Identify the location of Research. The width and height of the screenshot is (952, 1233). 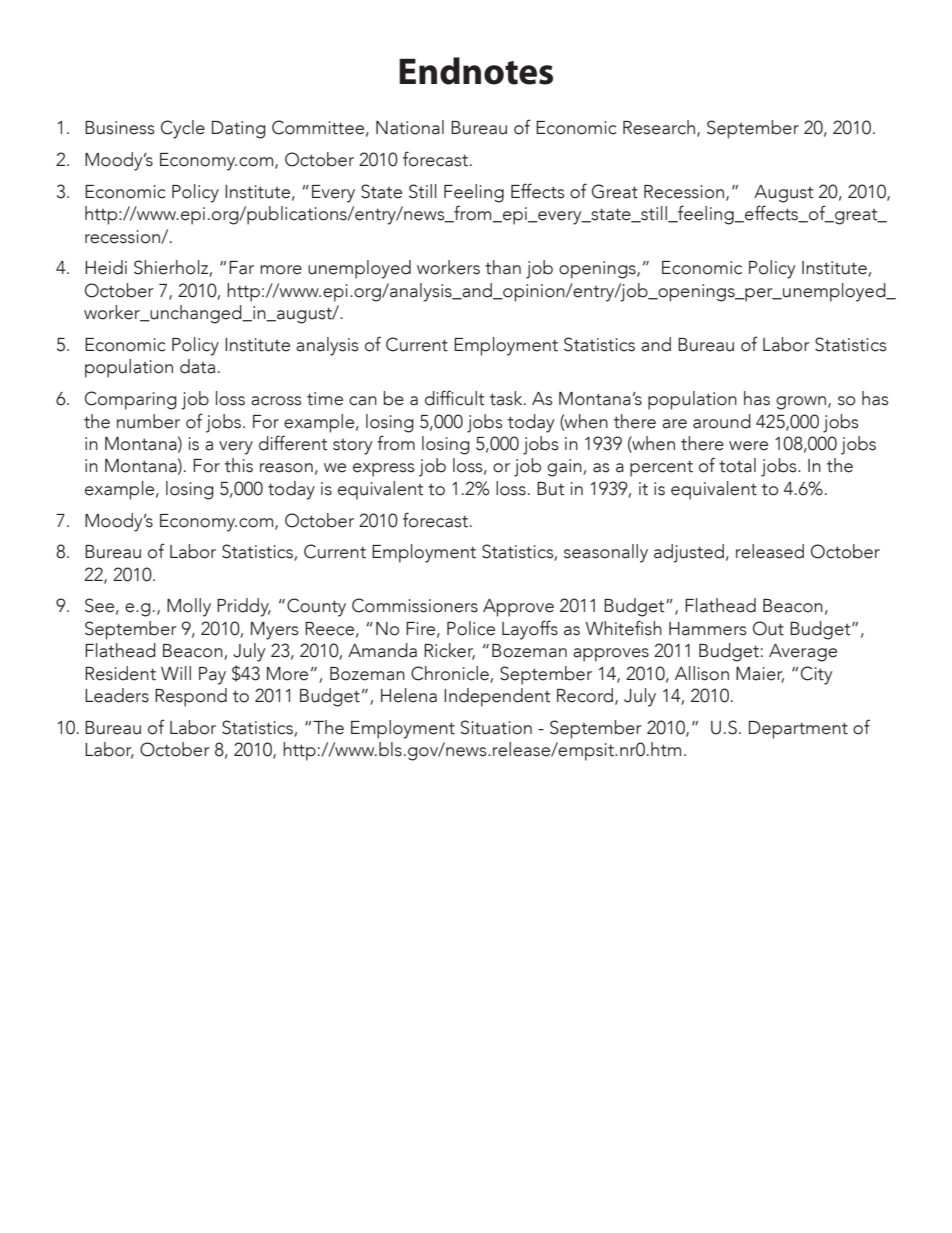
(660, 128).
